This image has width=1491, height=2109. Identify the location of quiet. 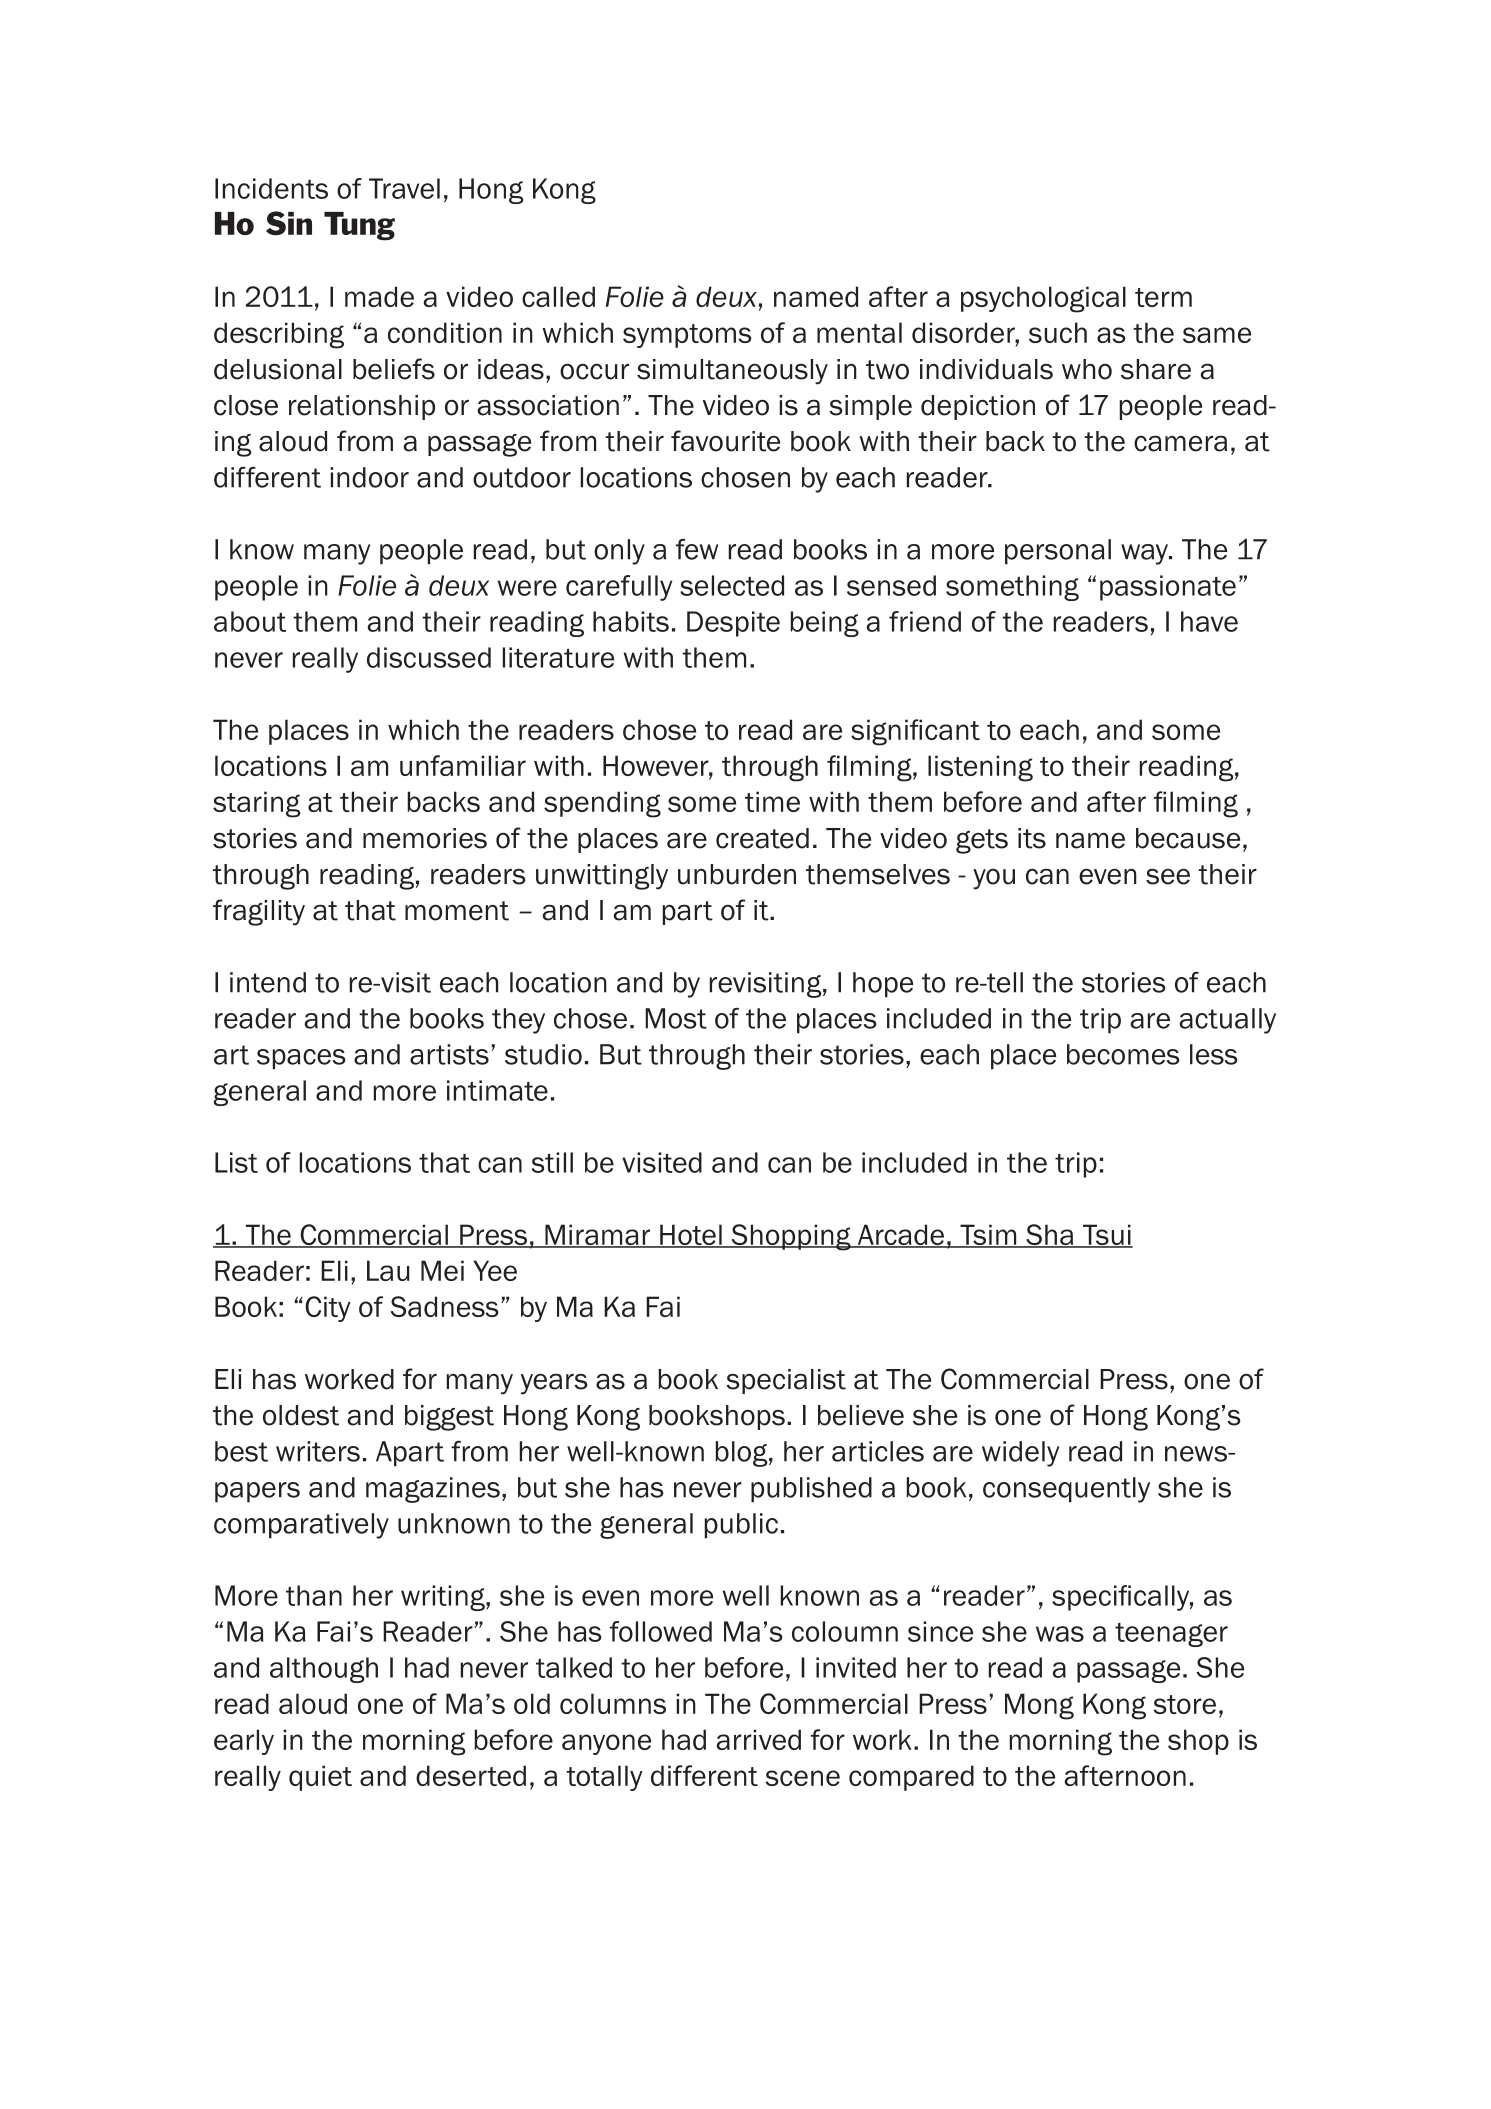
(320, 1778).
